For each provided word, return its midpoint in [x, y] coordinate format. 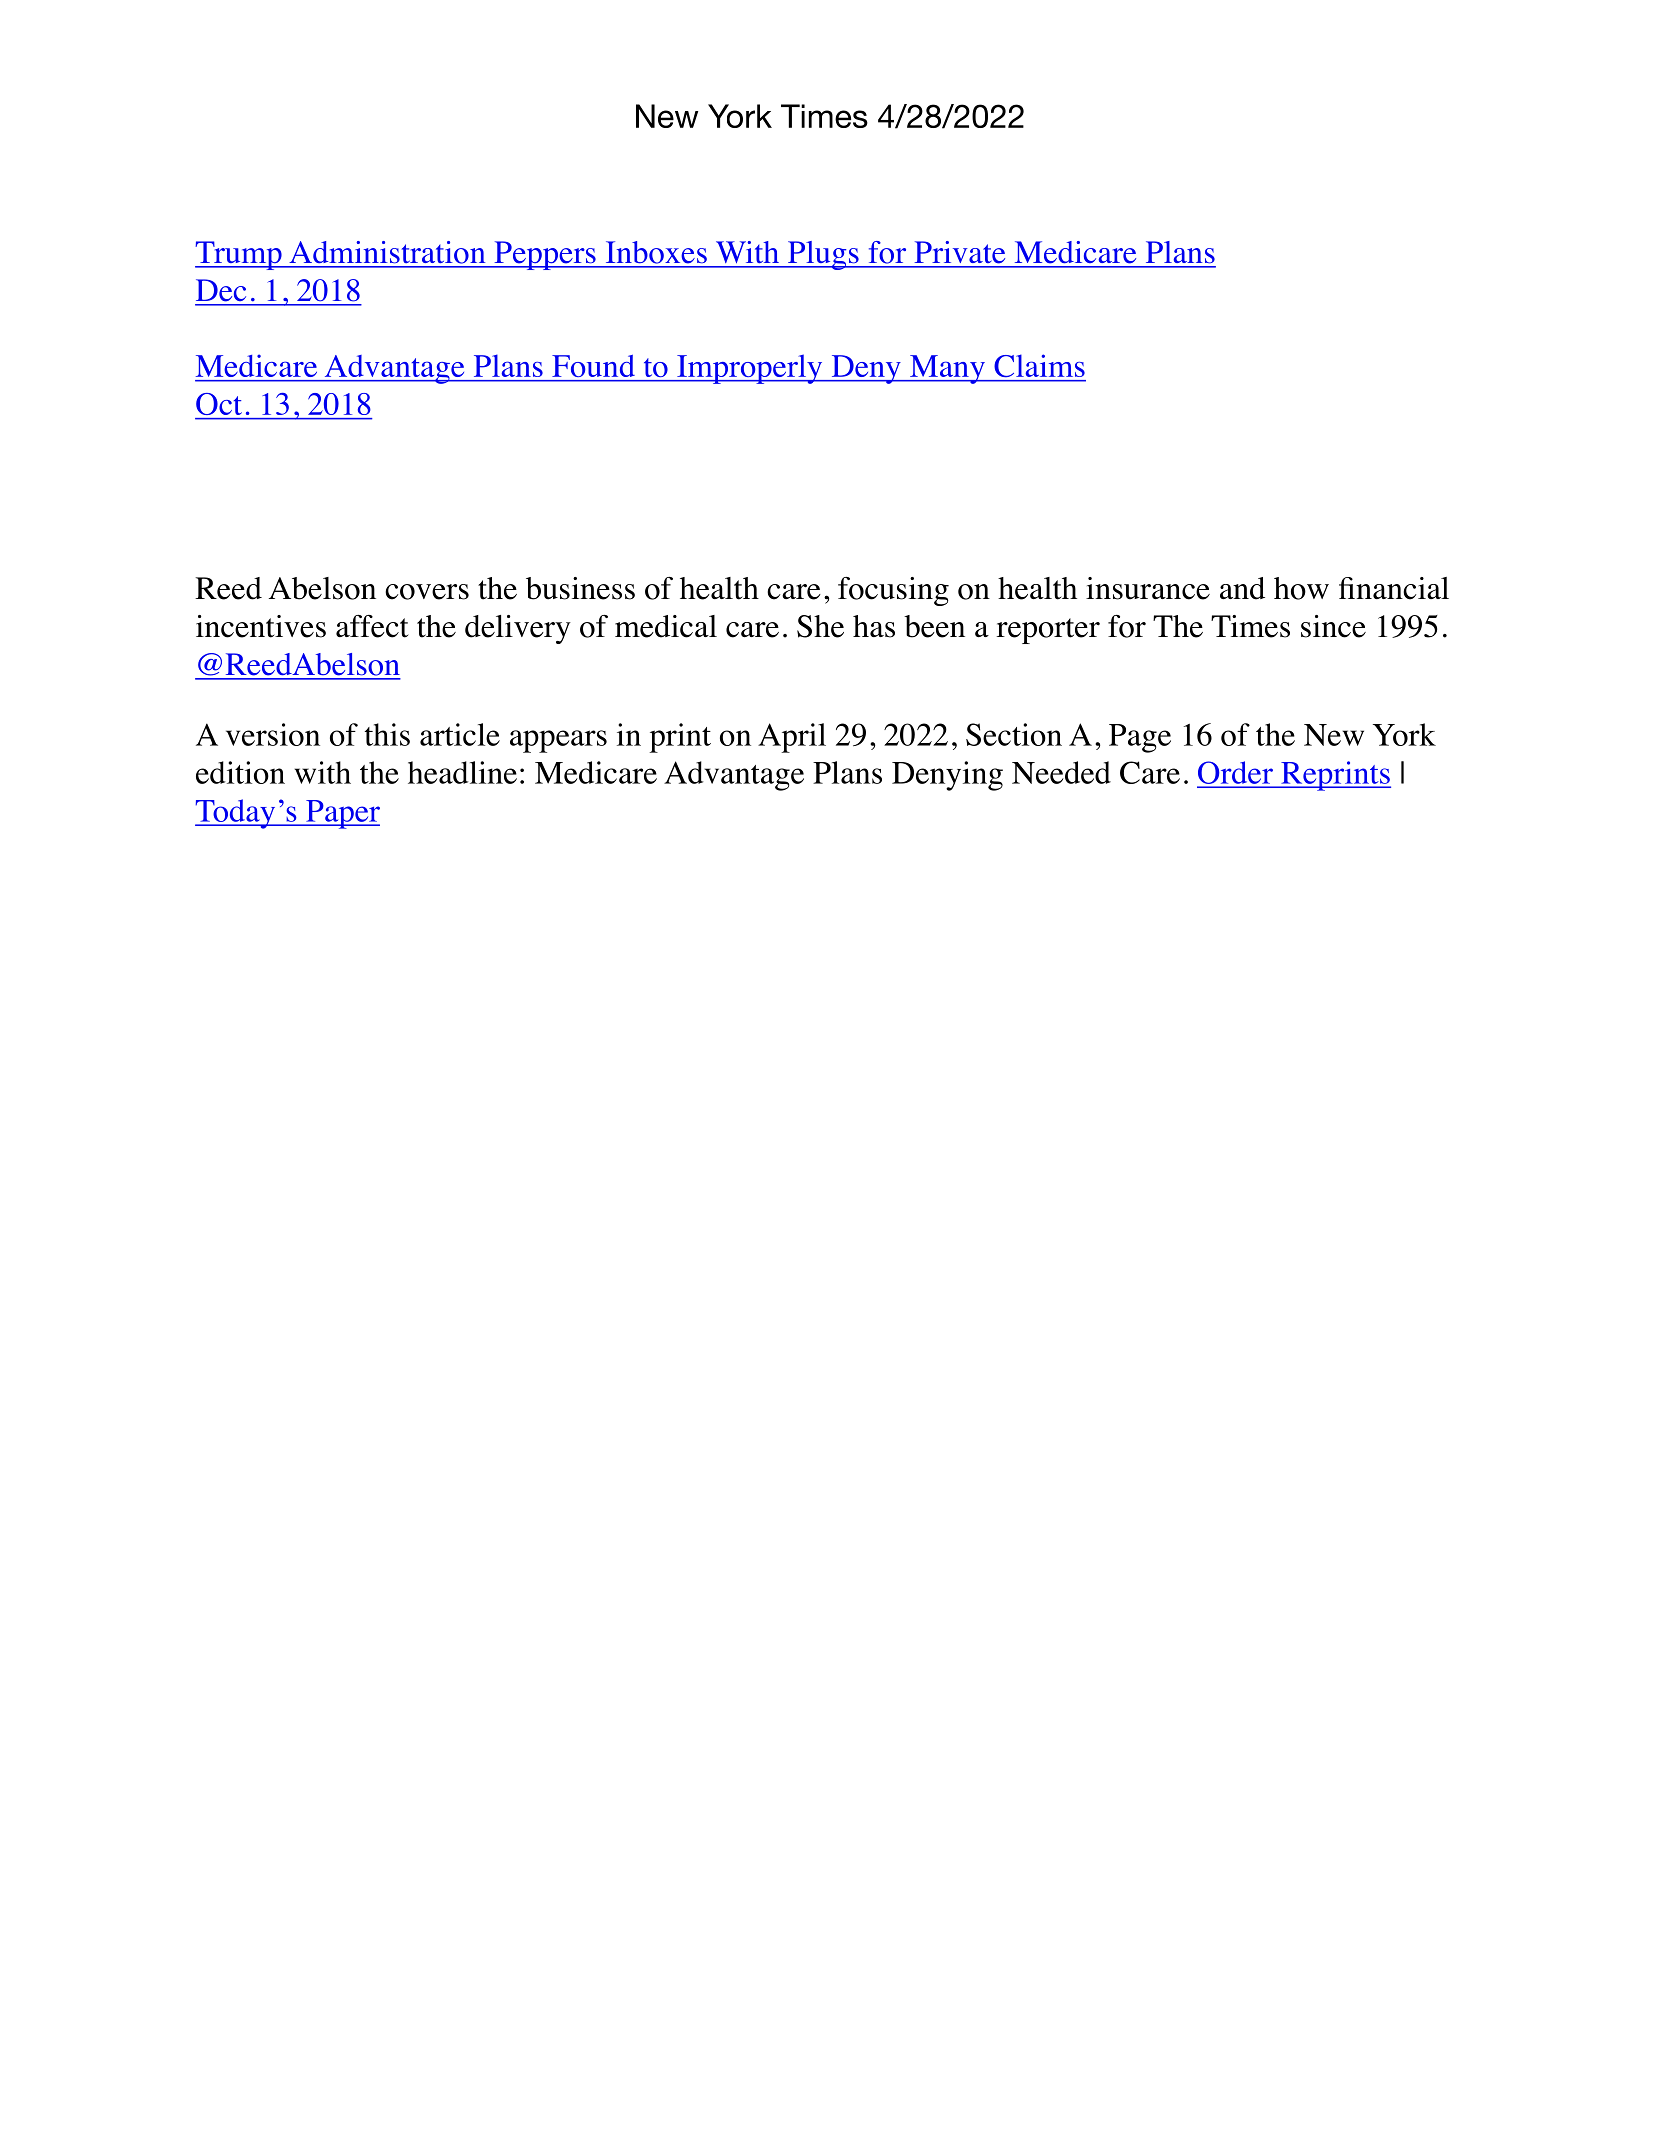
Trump [239, 255]
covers [427, 592]
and [1242, 588]
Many [947, 369]
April [792, 738]
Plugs [823, 255]
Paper [342, 814]
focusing [893, 591]
